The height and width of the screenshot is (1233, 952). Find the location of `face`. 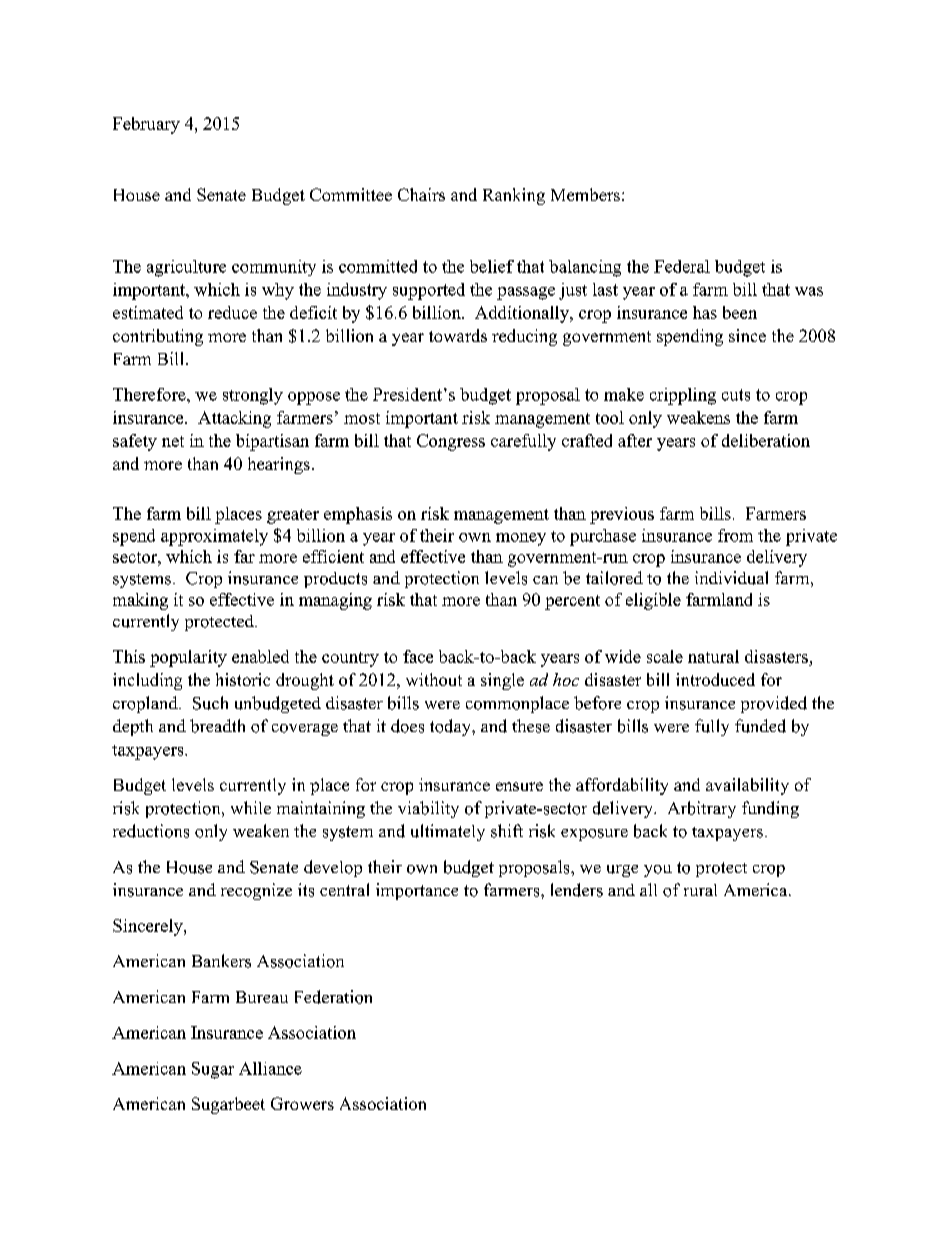

face is located at coordinates (418, 656).
